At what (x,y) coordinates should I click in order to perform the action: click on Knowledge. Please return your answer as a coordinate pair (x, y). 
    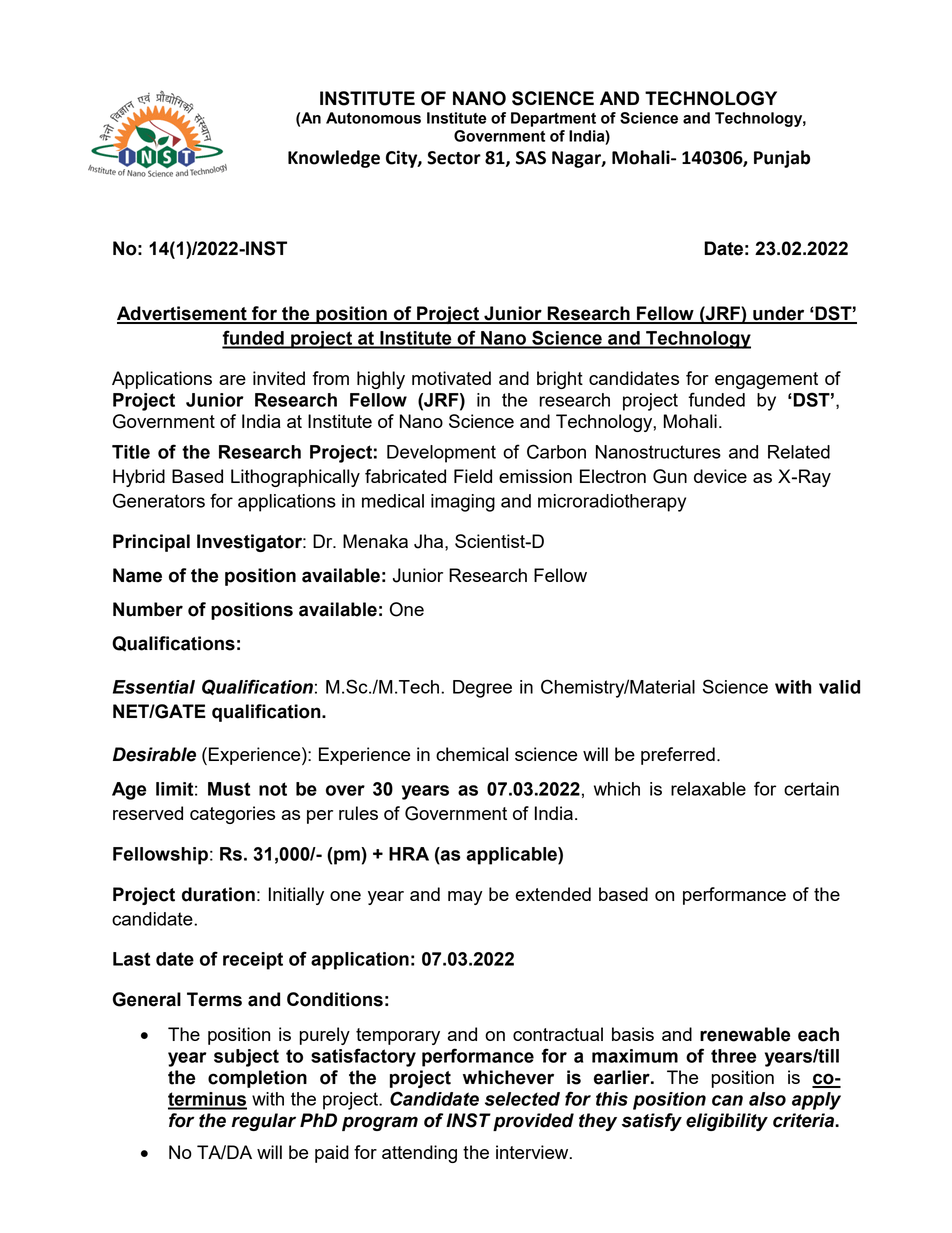
    Looking at the image, I should click on (334, 159).
